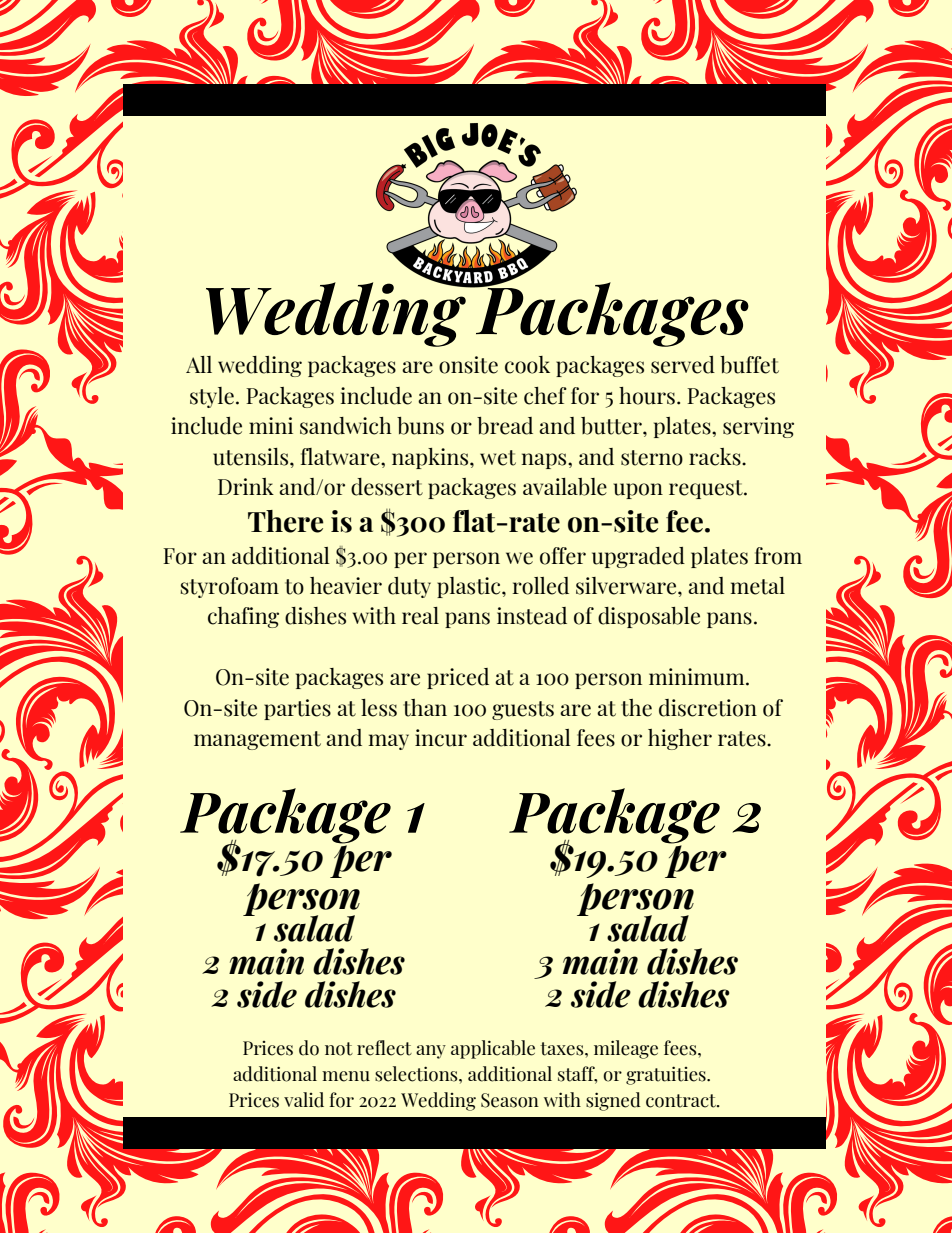 The image size is (952, 1233). What do you see at coordinates (680, 739) in the image?
I see `higher` at bounding box center [680, 739].
